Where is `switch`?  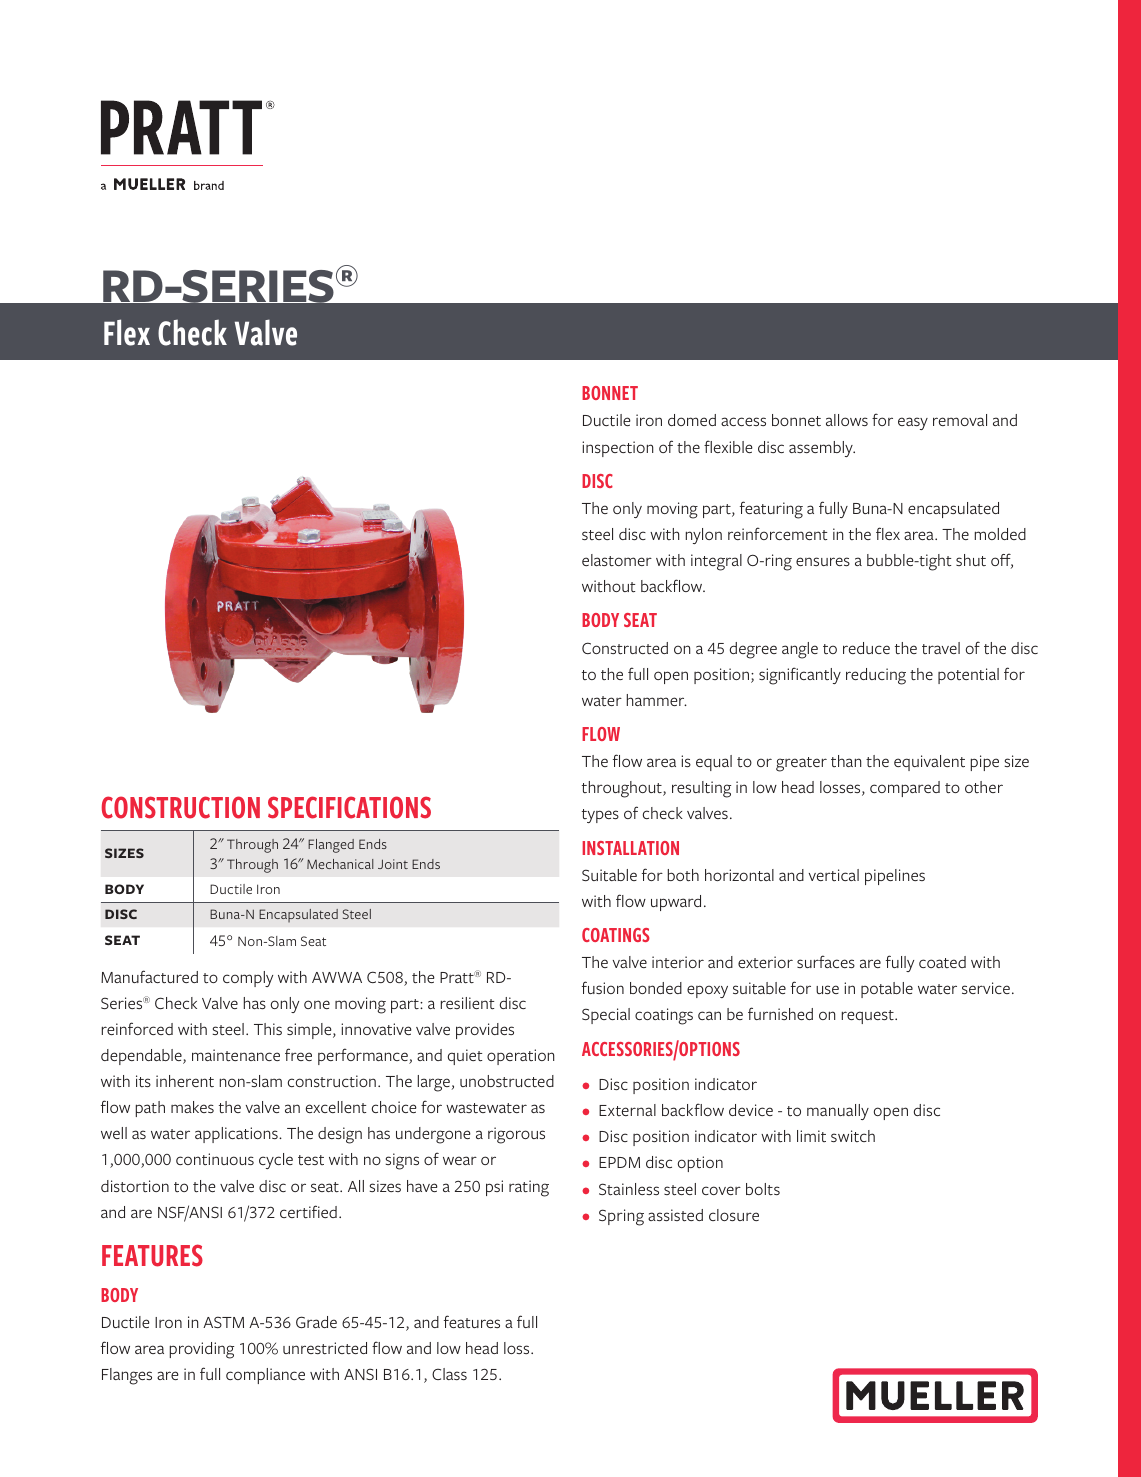
switch is located at coordinates (853, 1136).
